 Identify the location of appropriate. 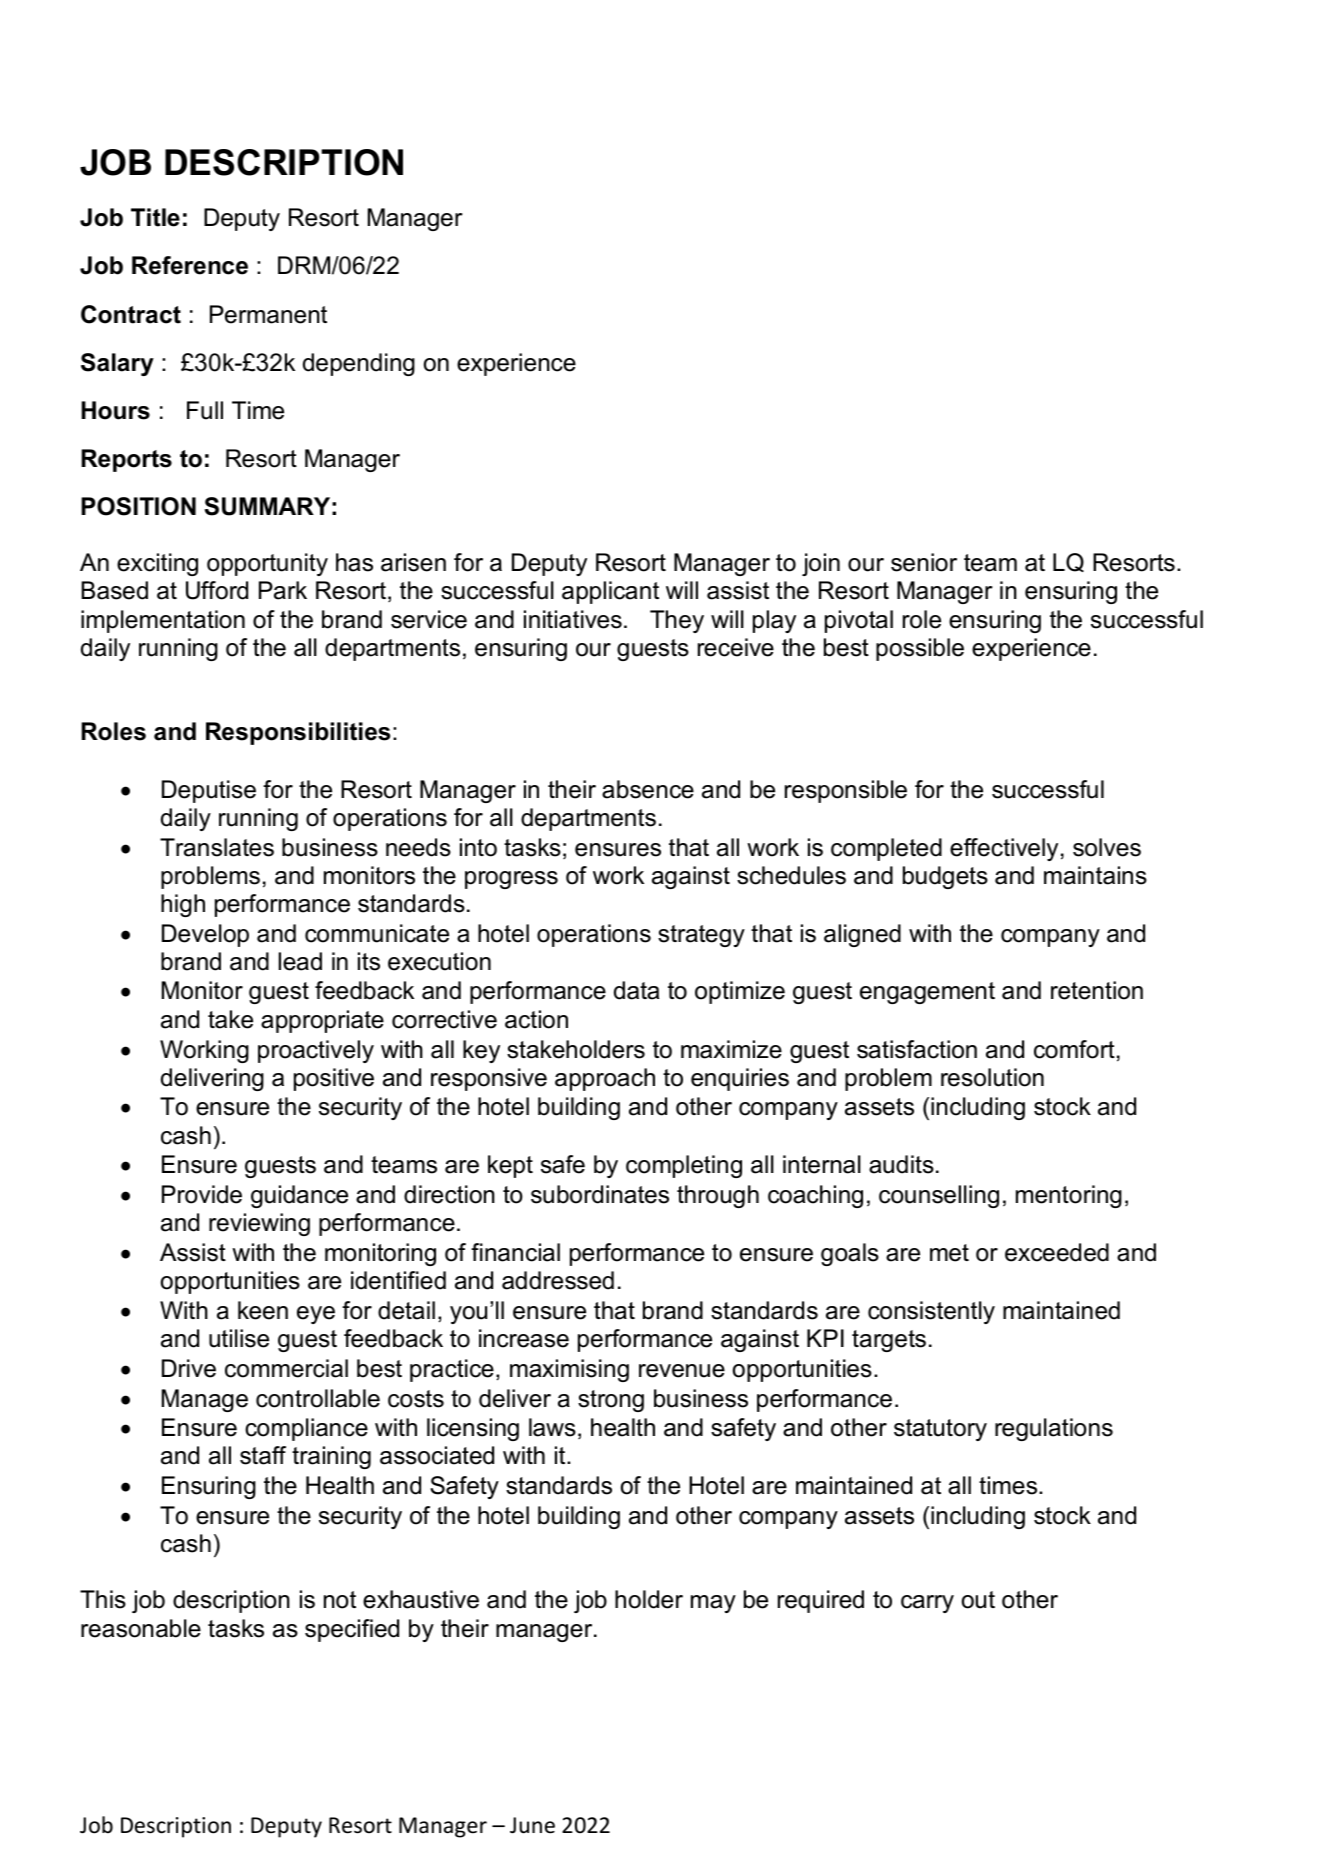
(322, 1021).
